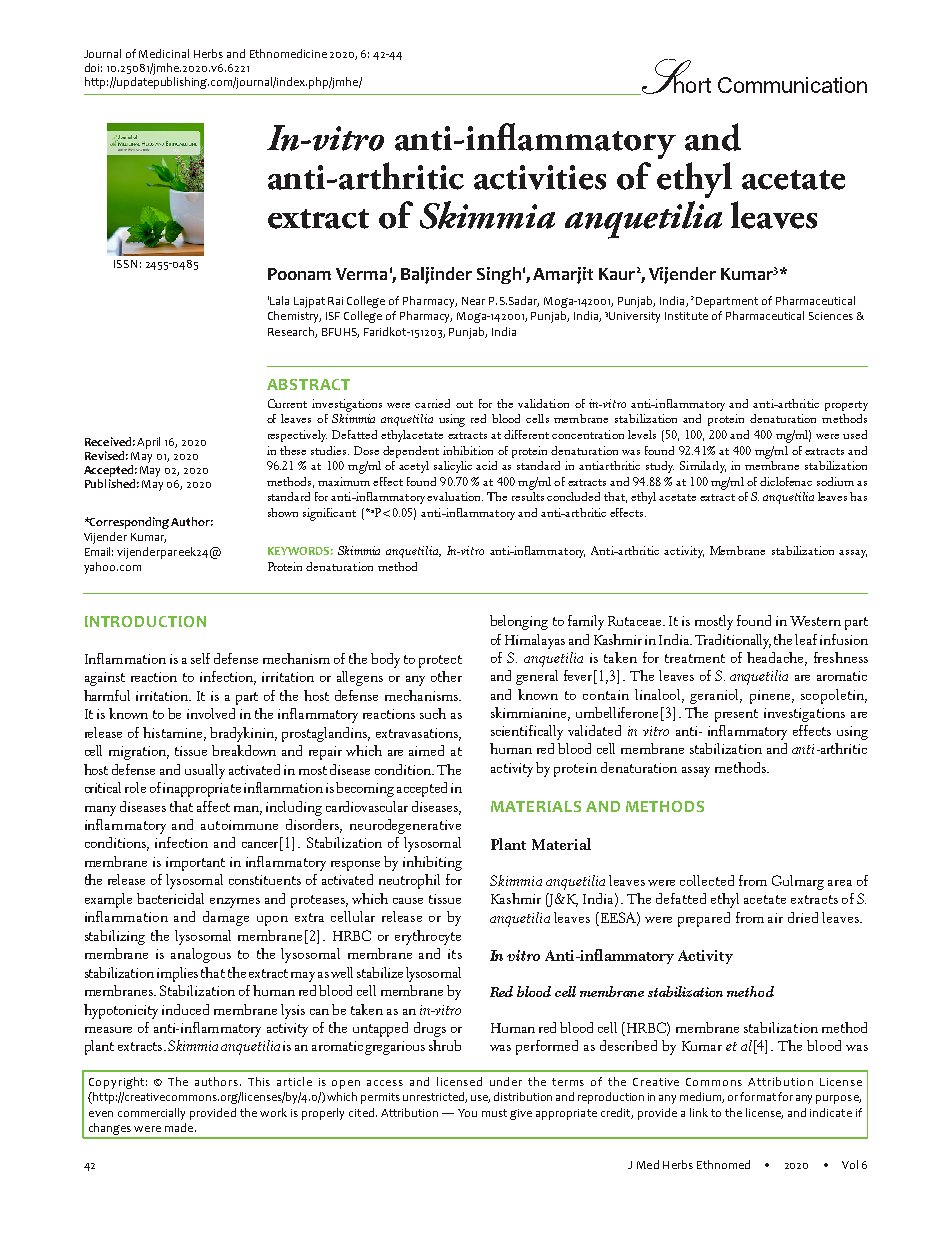 This page has width=952, height=1233. Describe the element at coordinates (792, 85) in the page. I see `Communication` at that location.
